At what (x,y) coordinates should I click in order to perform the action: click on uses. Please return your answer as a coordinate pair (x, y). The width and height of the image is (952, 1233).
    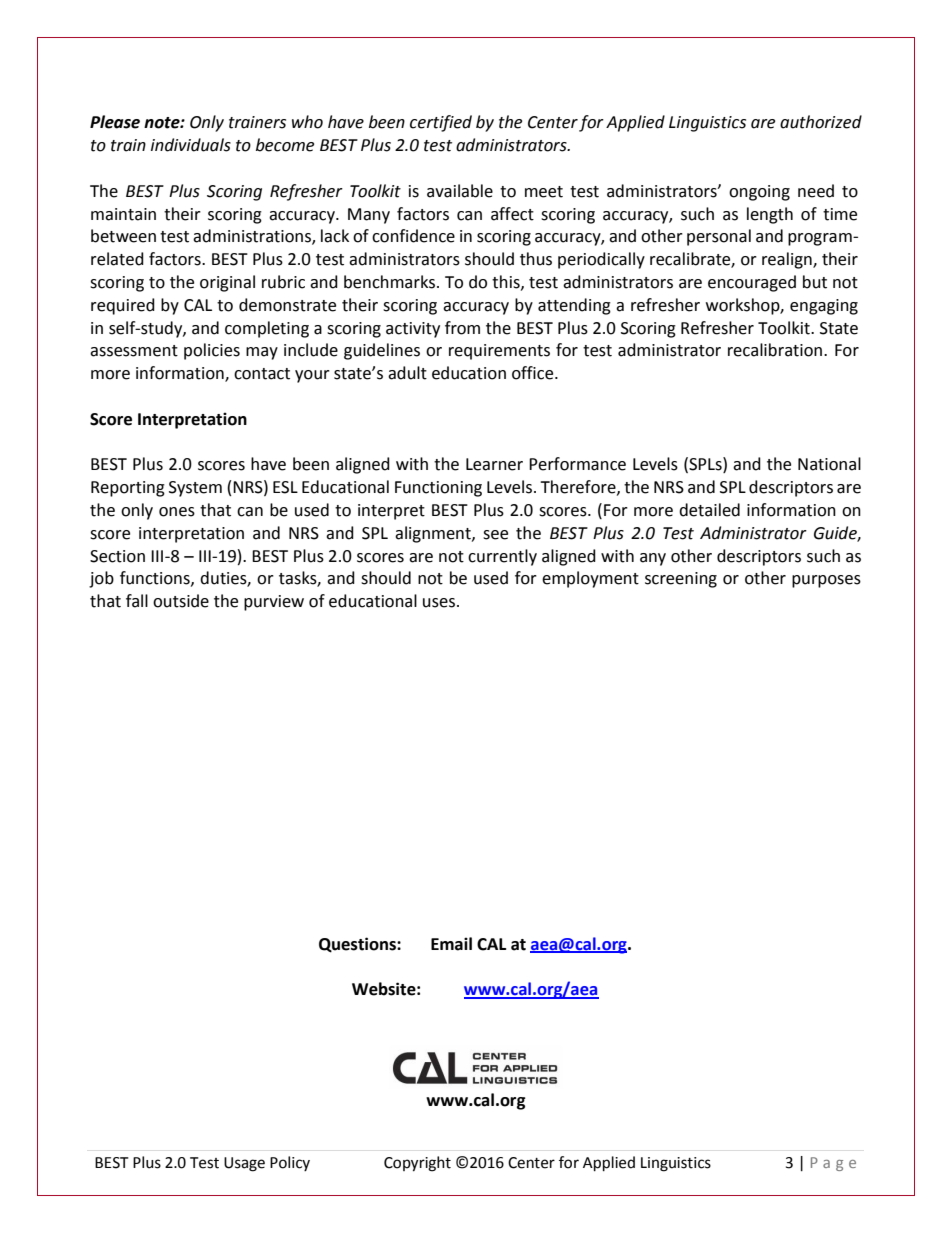
    Looking at the image, I should click on (439, 603).
